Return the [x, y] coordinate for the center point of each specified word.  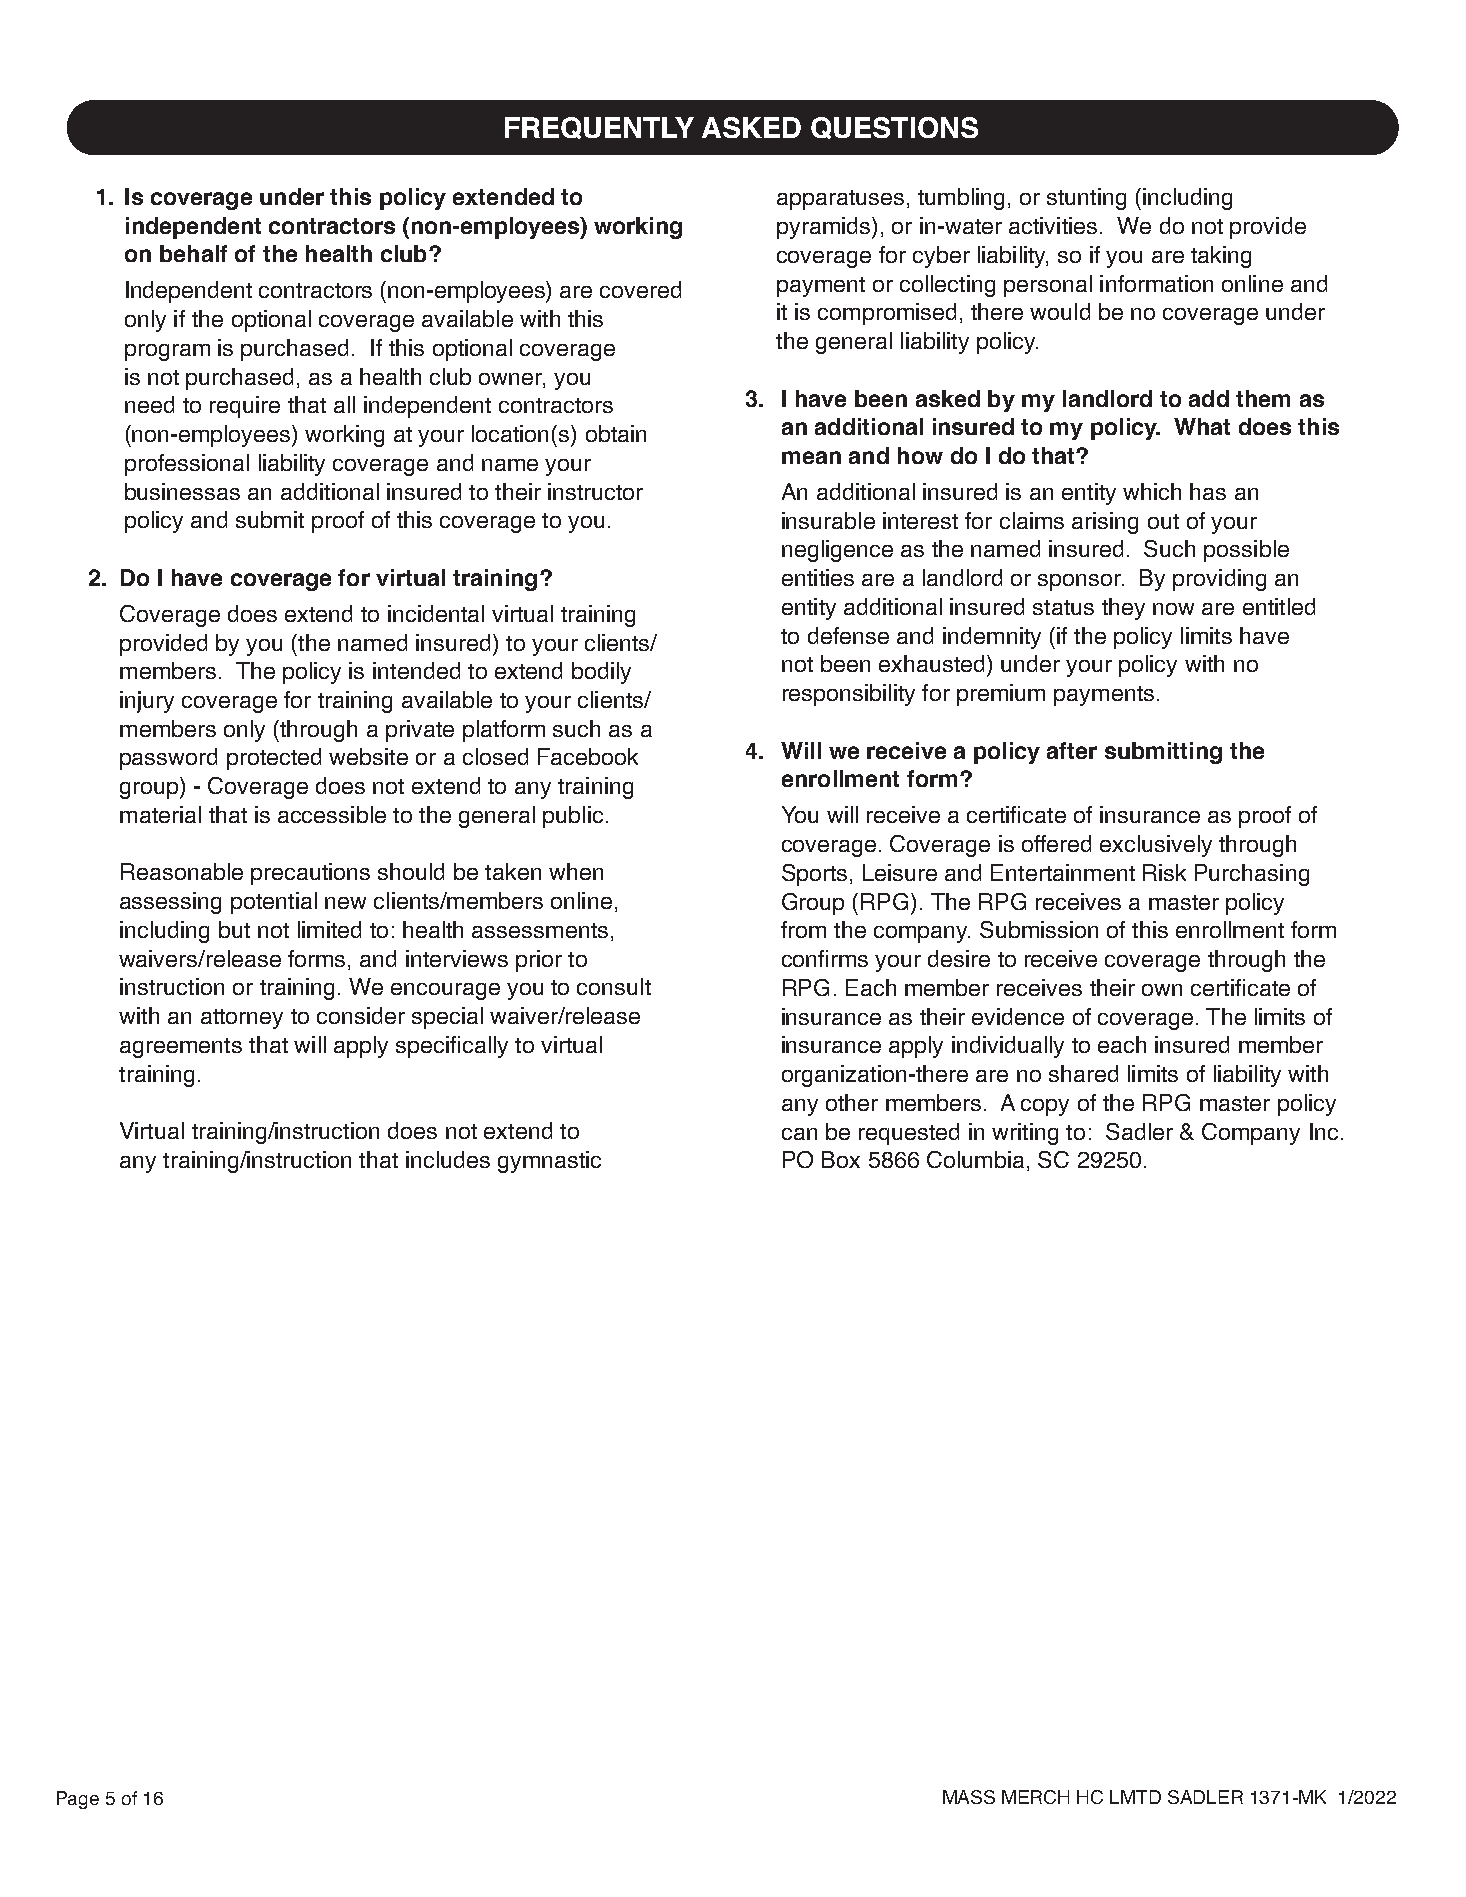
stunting [1086, 199]
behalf [193, 253]
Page [78, 1800]
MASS [969, 1797]
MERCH [1035, 1797]
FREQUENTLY [599, 128]
